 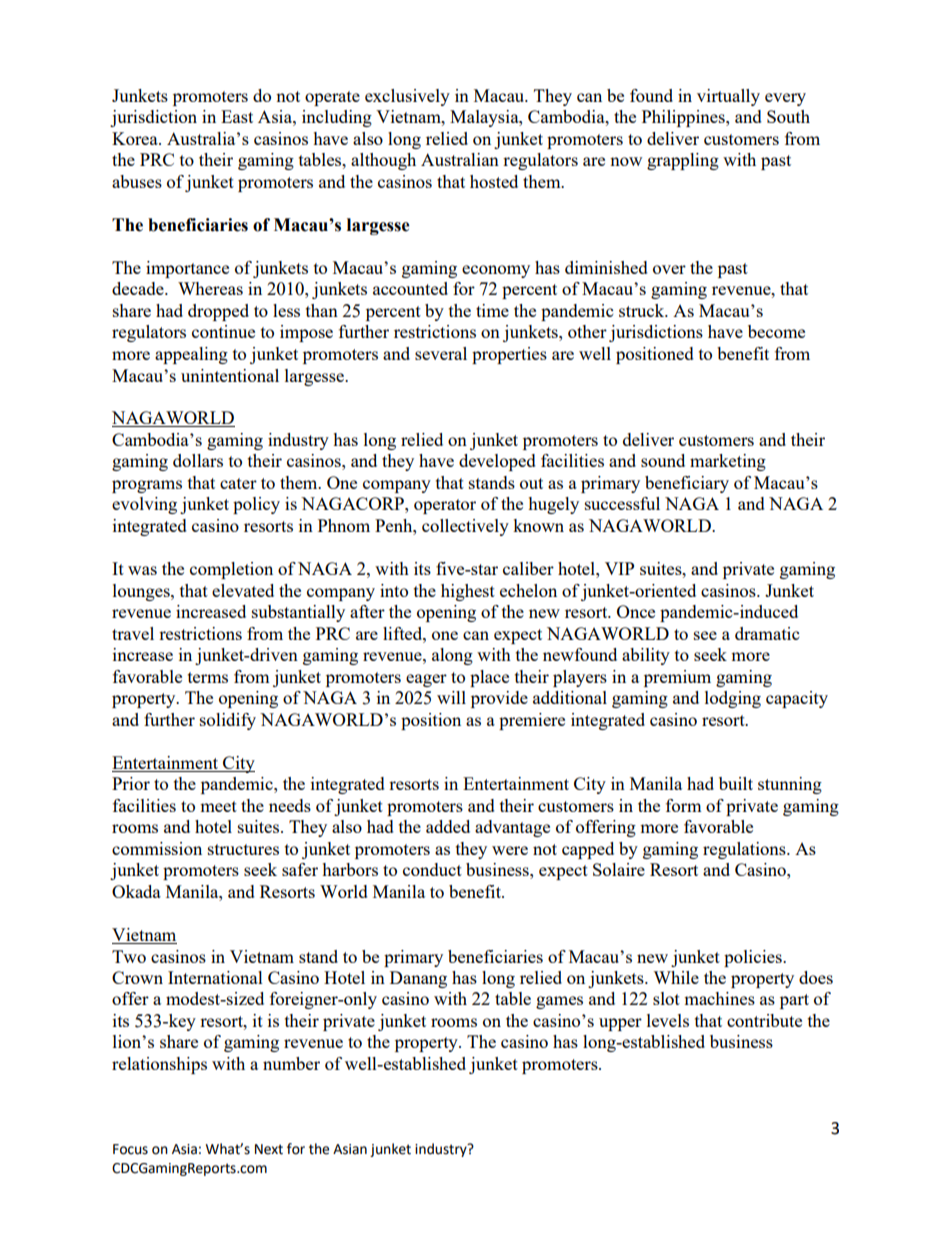 What do you see at coordinates (736, 783) in the screenshot?
I see `built` at bounding box center [736, 783].
